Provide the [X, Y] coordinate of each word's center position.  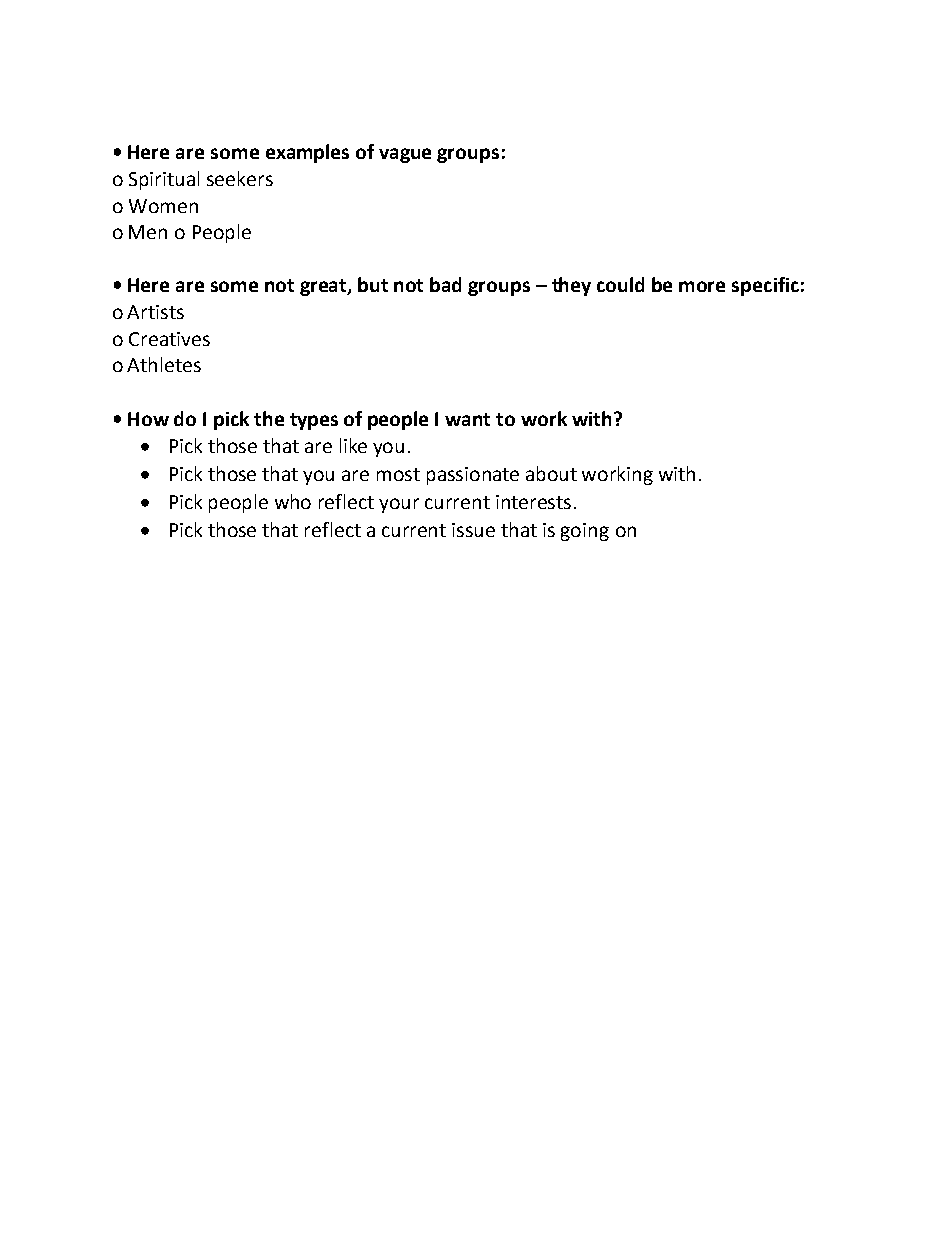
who [293, 501]
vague [405, 155]
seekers [240, 178]
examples [307, 153]
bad [445, 284]
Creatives [169, 339]
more [702, 286]
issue [473, 530]
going [585, 532]
